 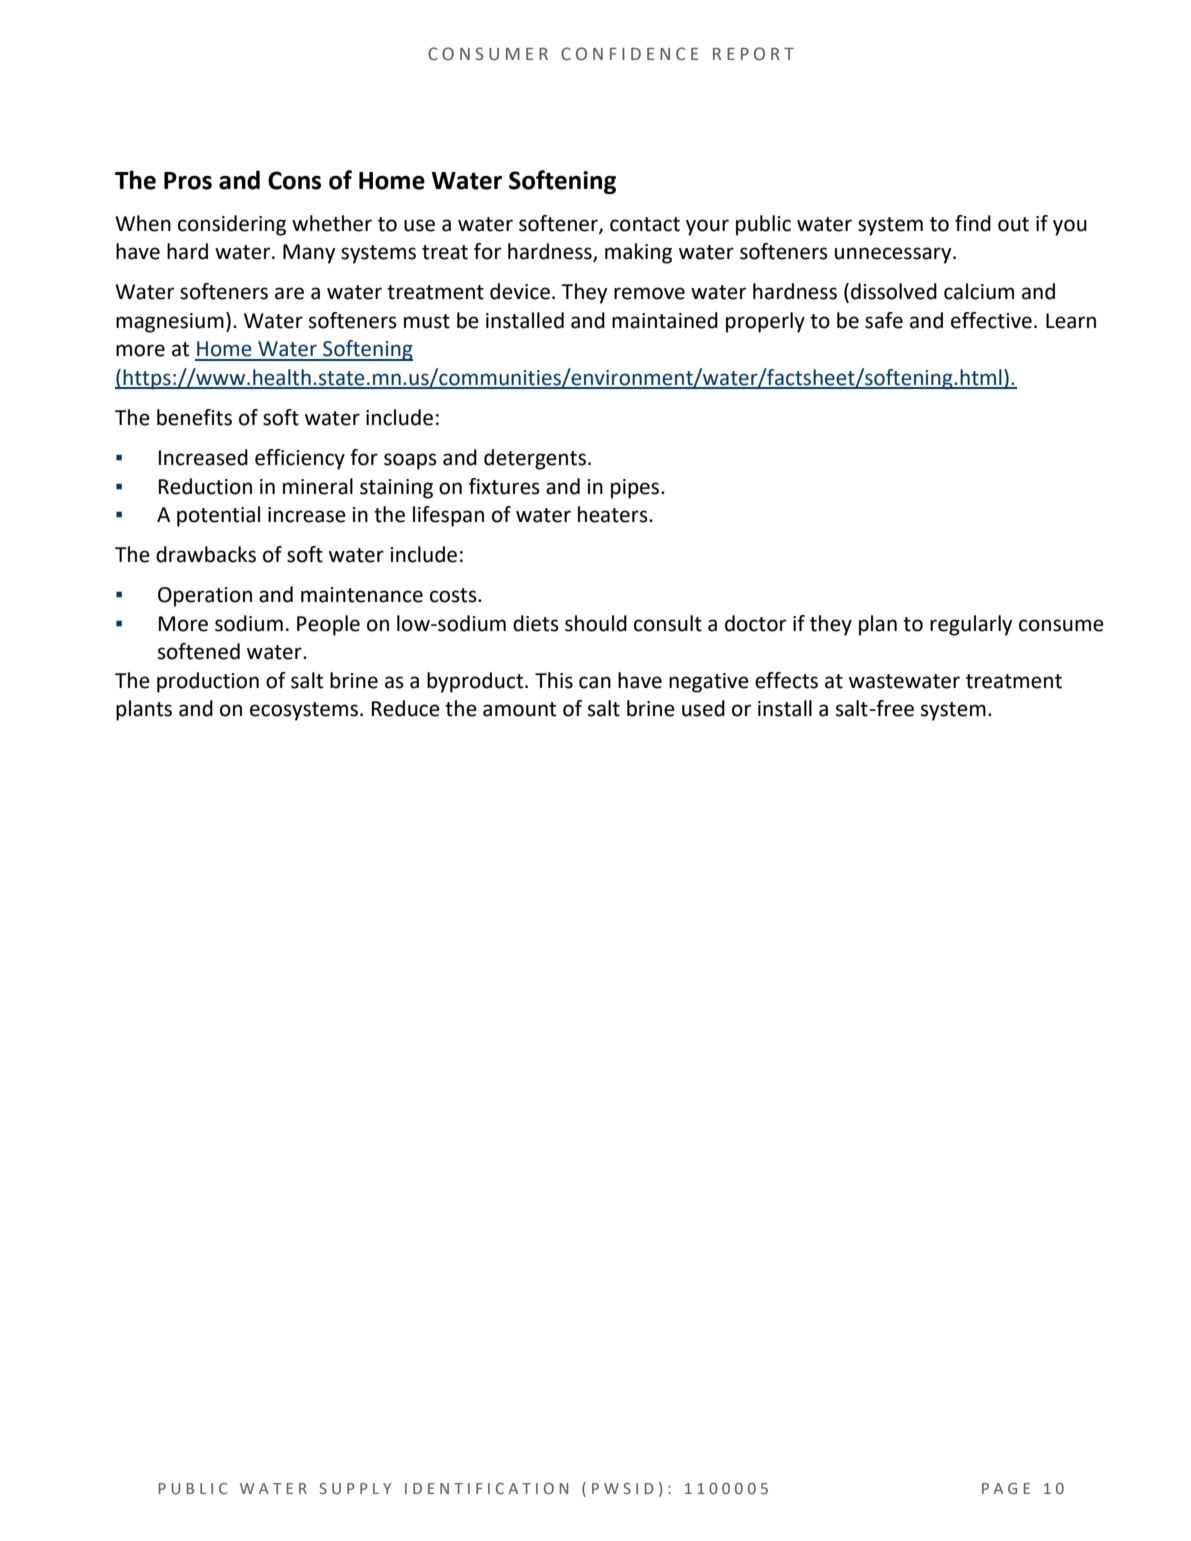 What do you see at coordinates (300, 459) in the image?
I see `efficiency` at bounding box center [300, 459].
